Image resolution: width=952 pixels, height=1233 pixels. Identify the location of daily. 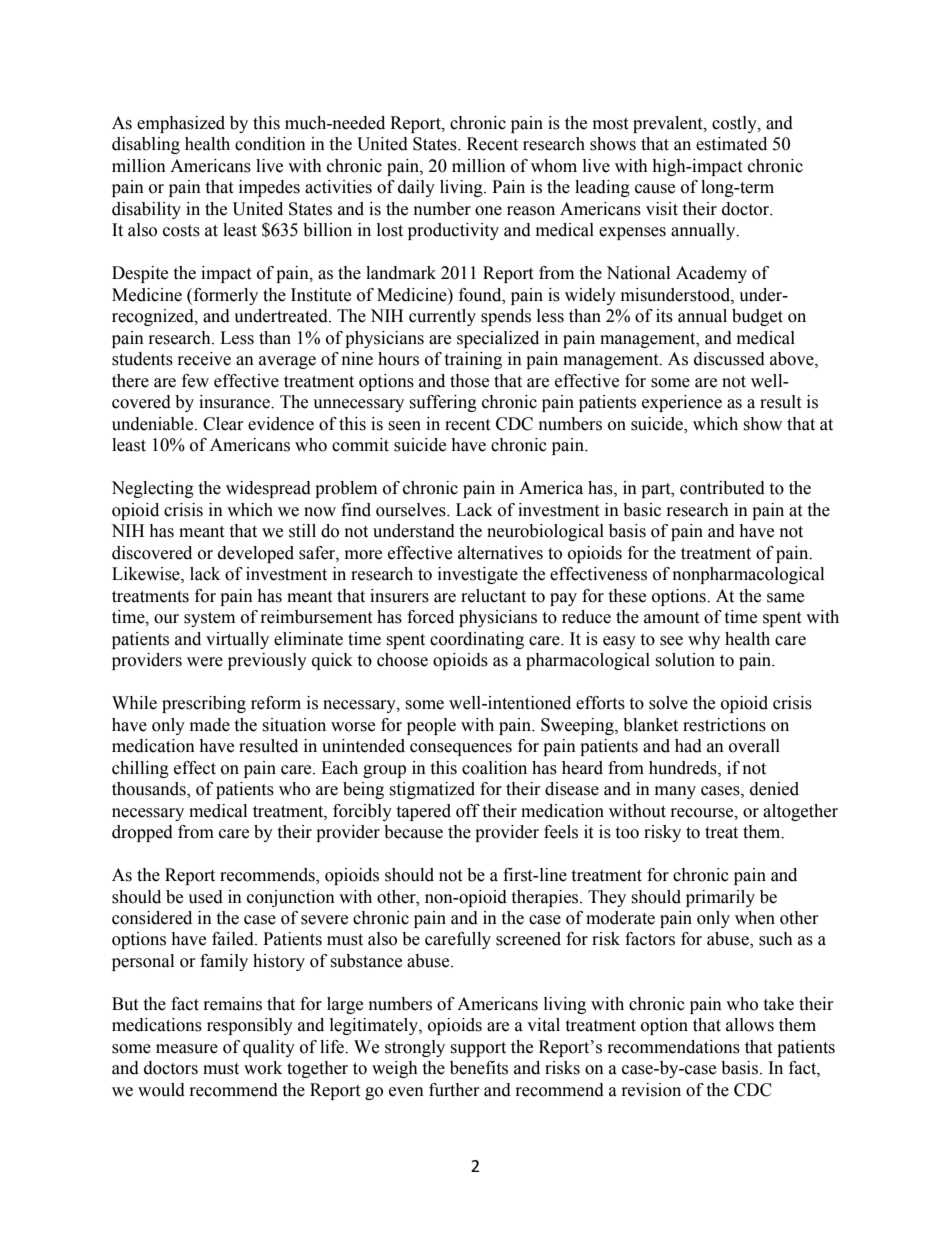
(416, 188).
